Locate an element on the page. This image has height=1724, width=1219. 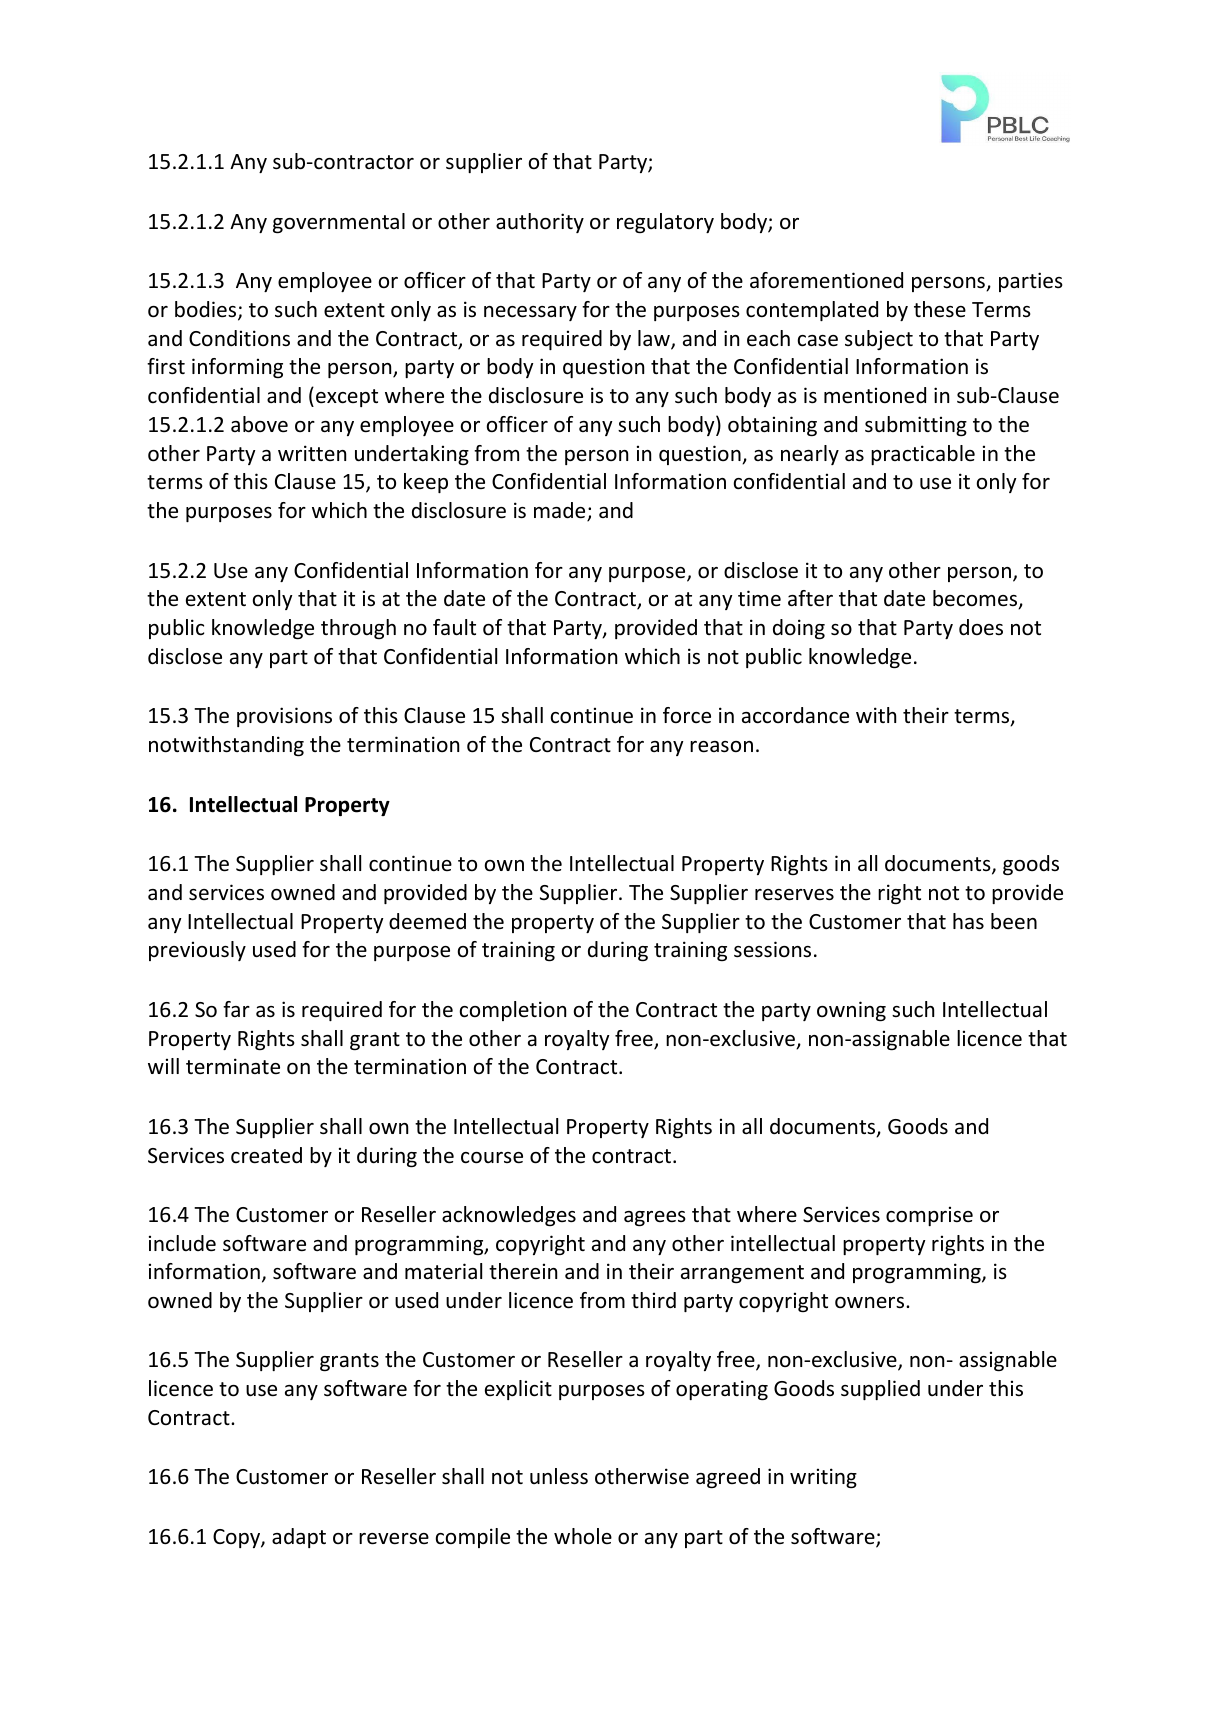
force is located at coordinates (687, 715).
